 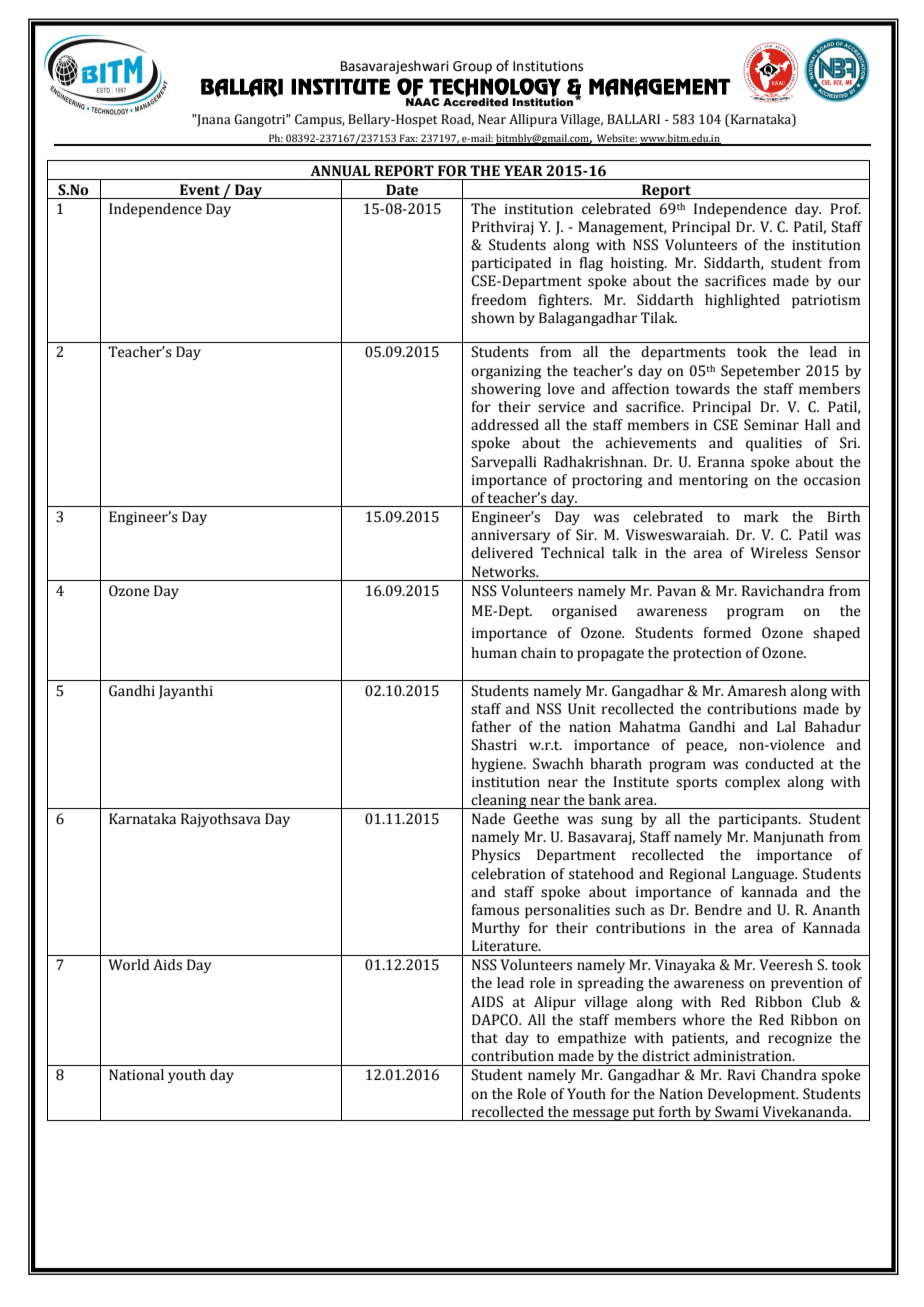 What do you see at coordinates (484, 1038) in the image?
I see `that` at bounding box center [484, 1038].
